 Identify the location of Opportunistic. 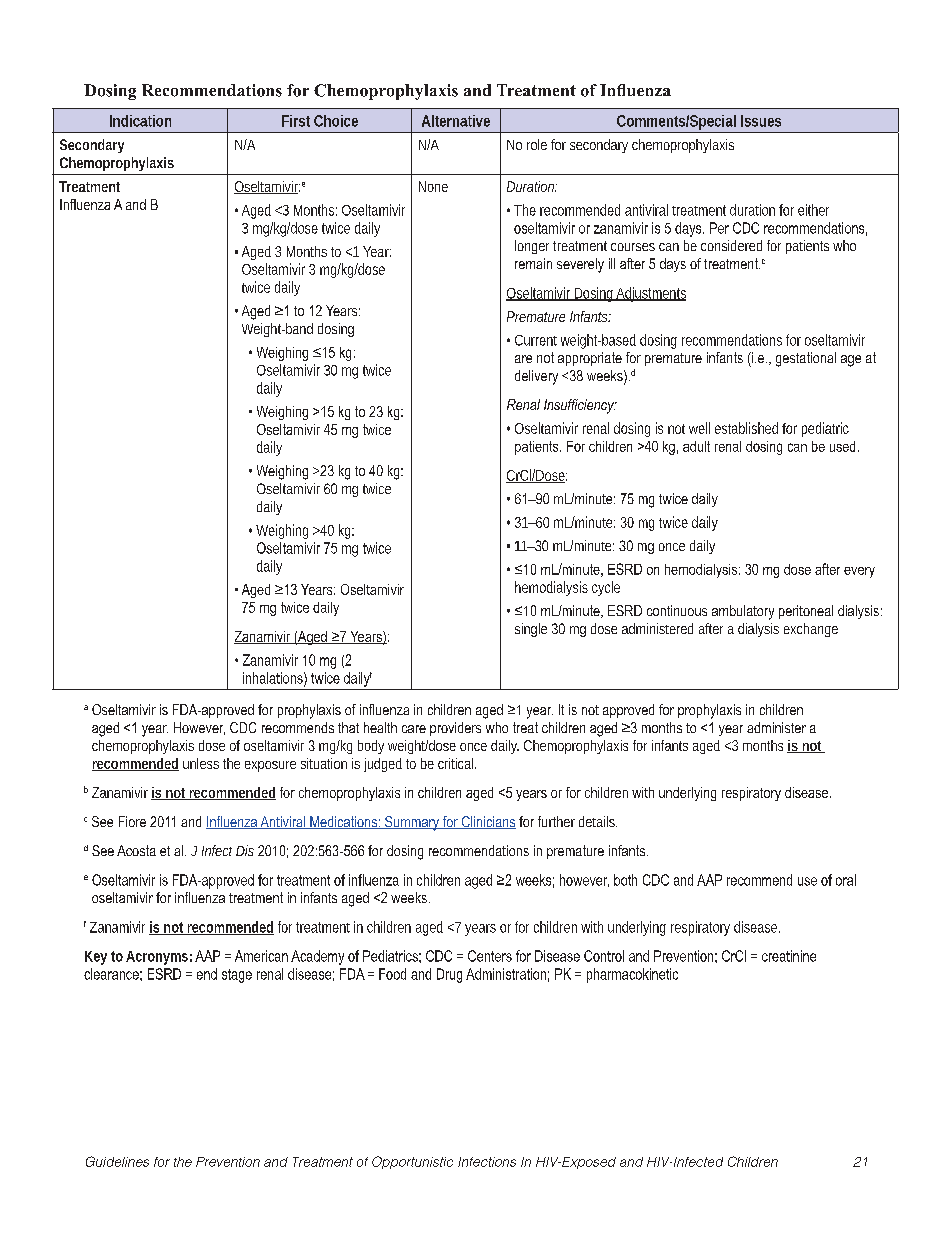
(412, 1162).
